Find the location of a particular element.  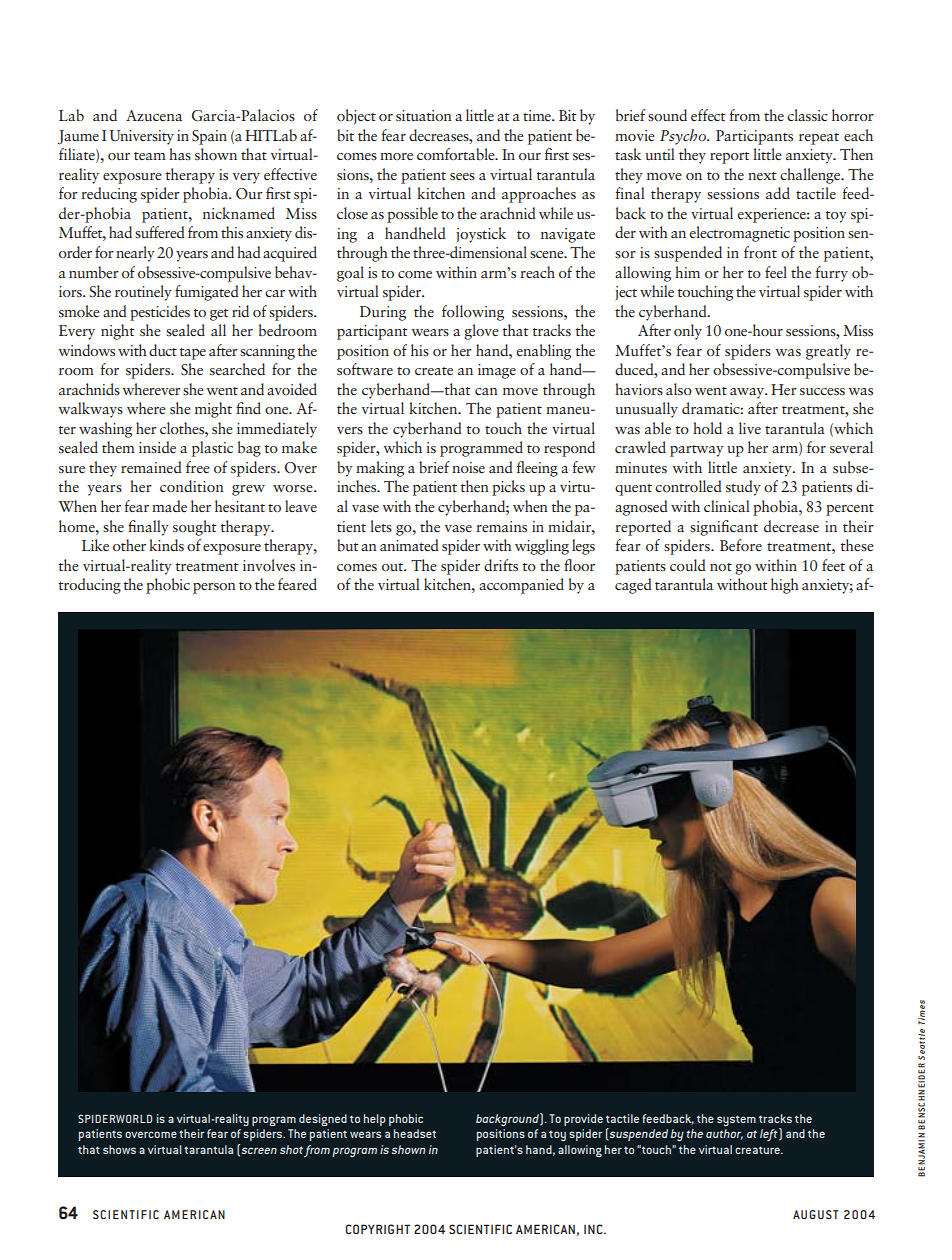

next is located at coordinates (762, 176).
